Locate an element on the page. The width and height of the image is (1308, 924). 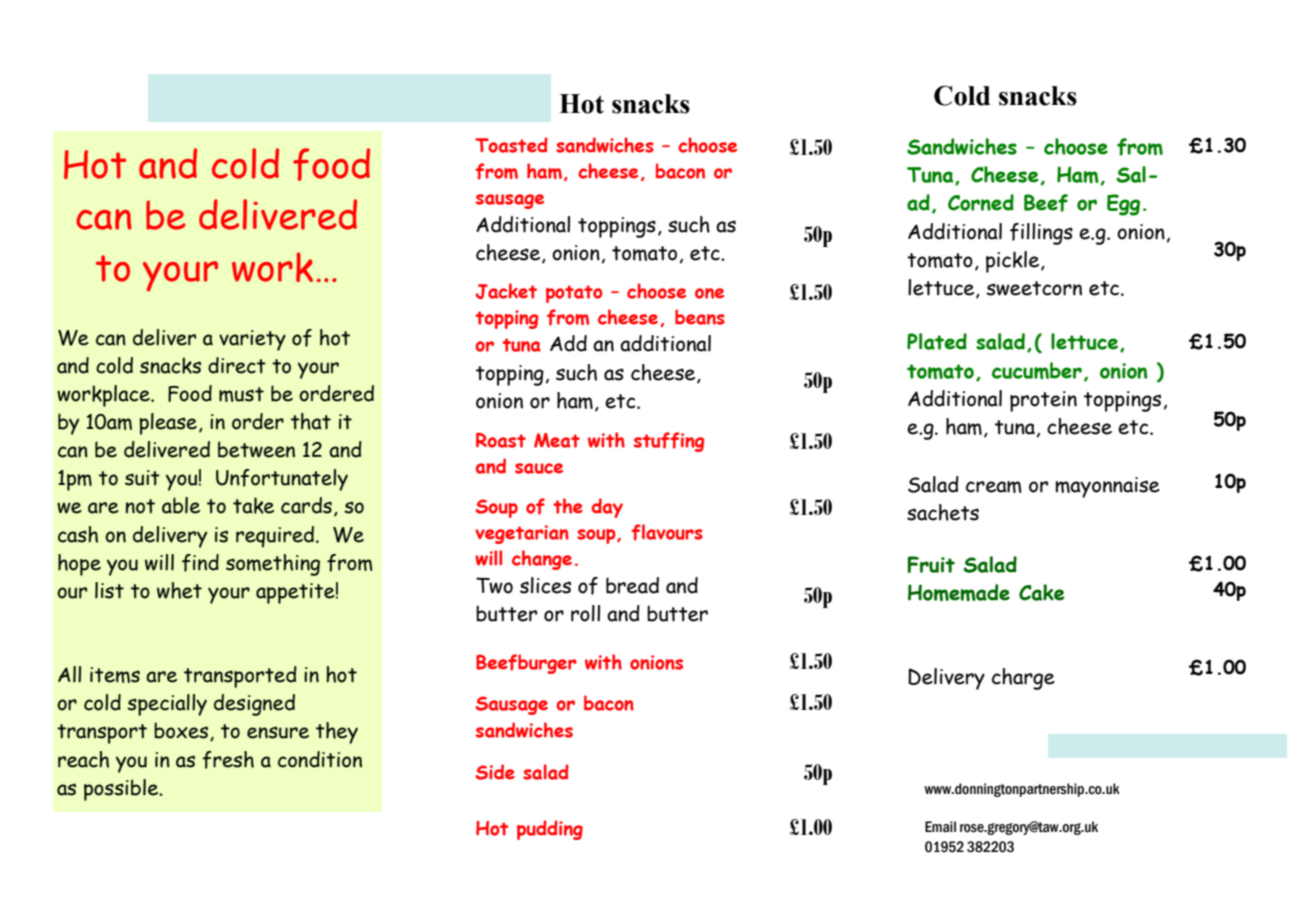
Egg is located at coordinates (1123, 205).
